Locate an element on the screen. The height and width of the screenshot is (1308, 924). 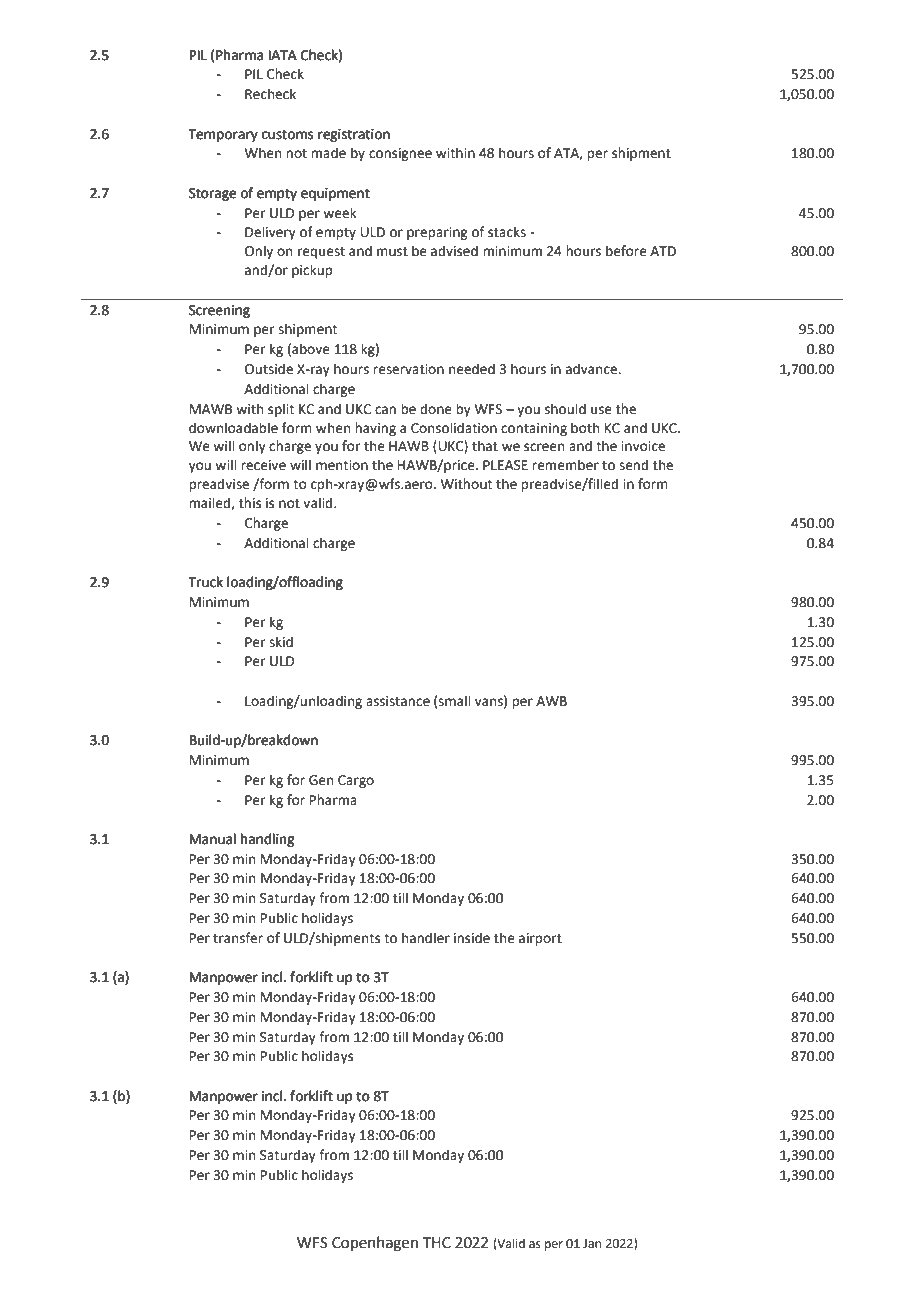
registration is located at coordinates (354, 135).
